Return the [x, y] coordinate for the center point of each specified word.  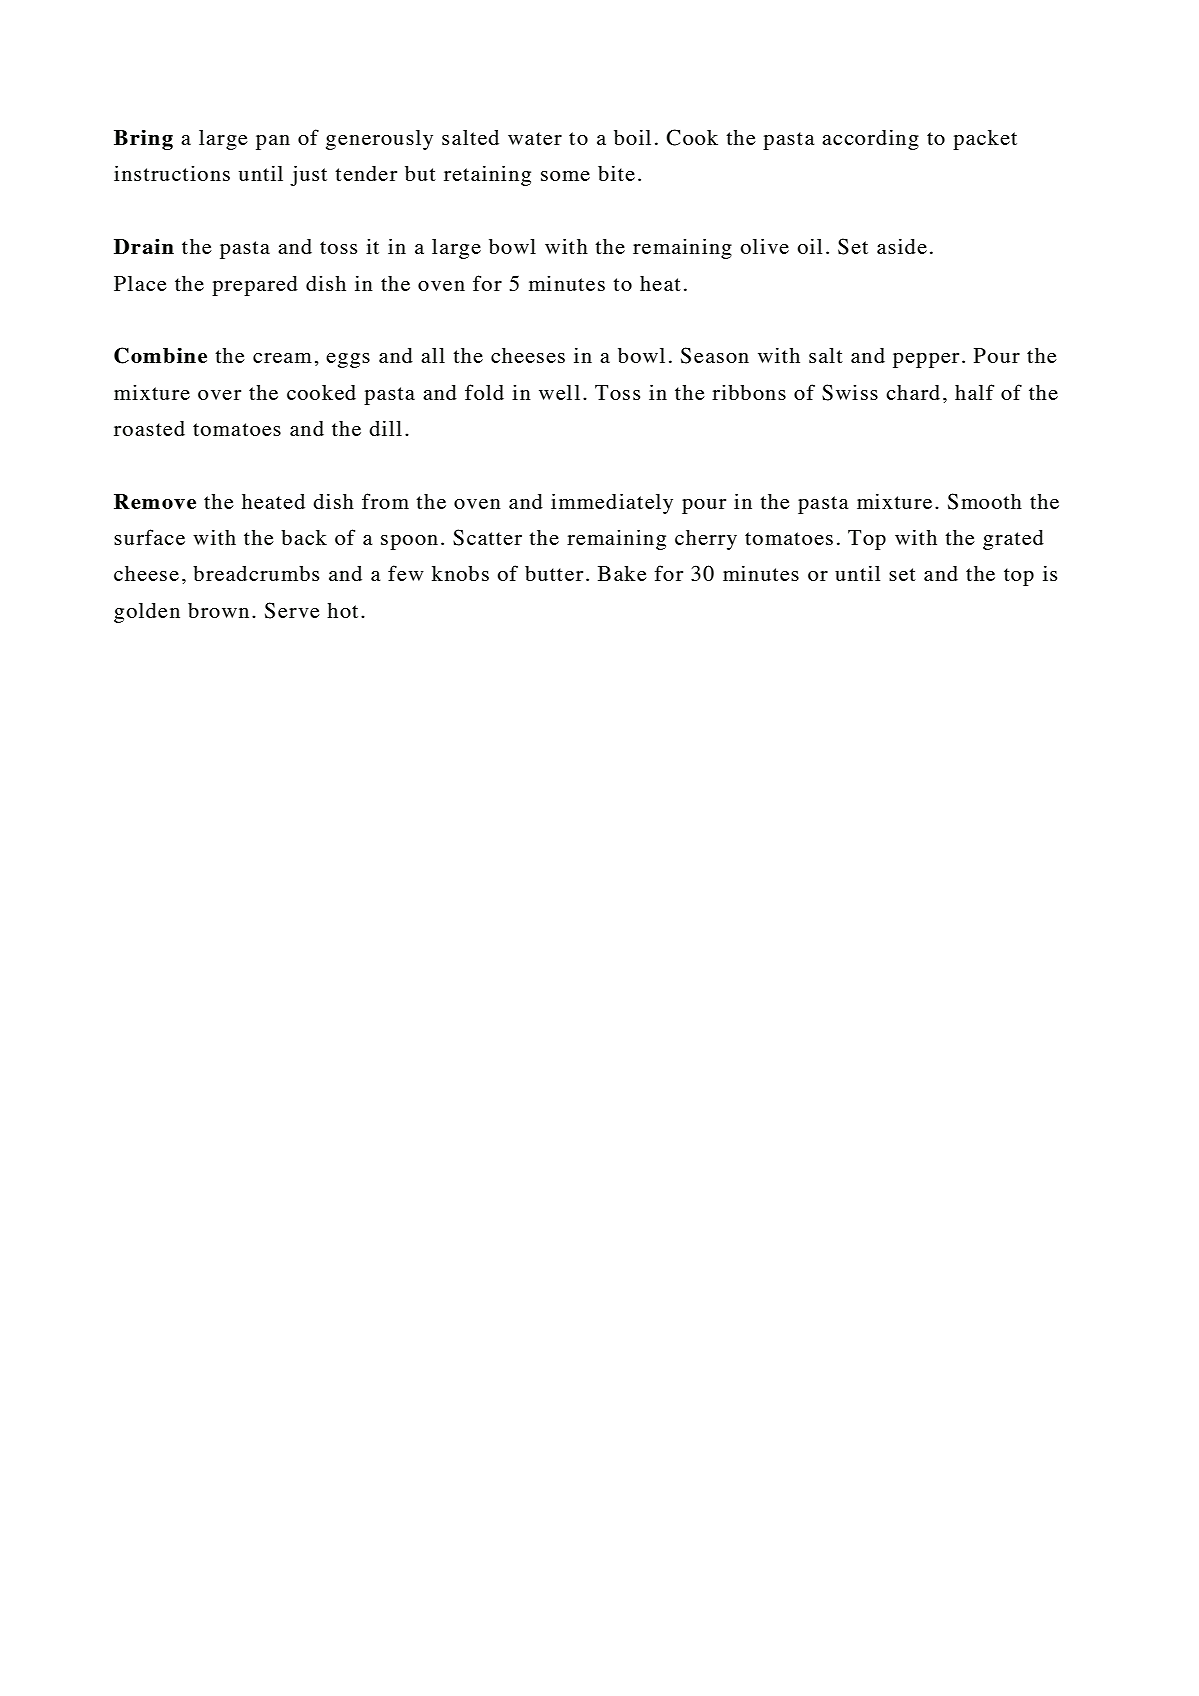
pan [273, 142]
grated [1013, 540]
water [535, 138]
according [870, 139]
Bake [622, 573]
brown [218, 610]
